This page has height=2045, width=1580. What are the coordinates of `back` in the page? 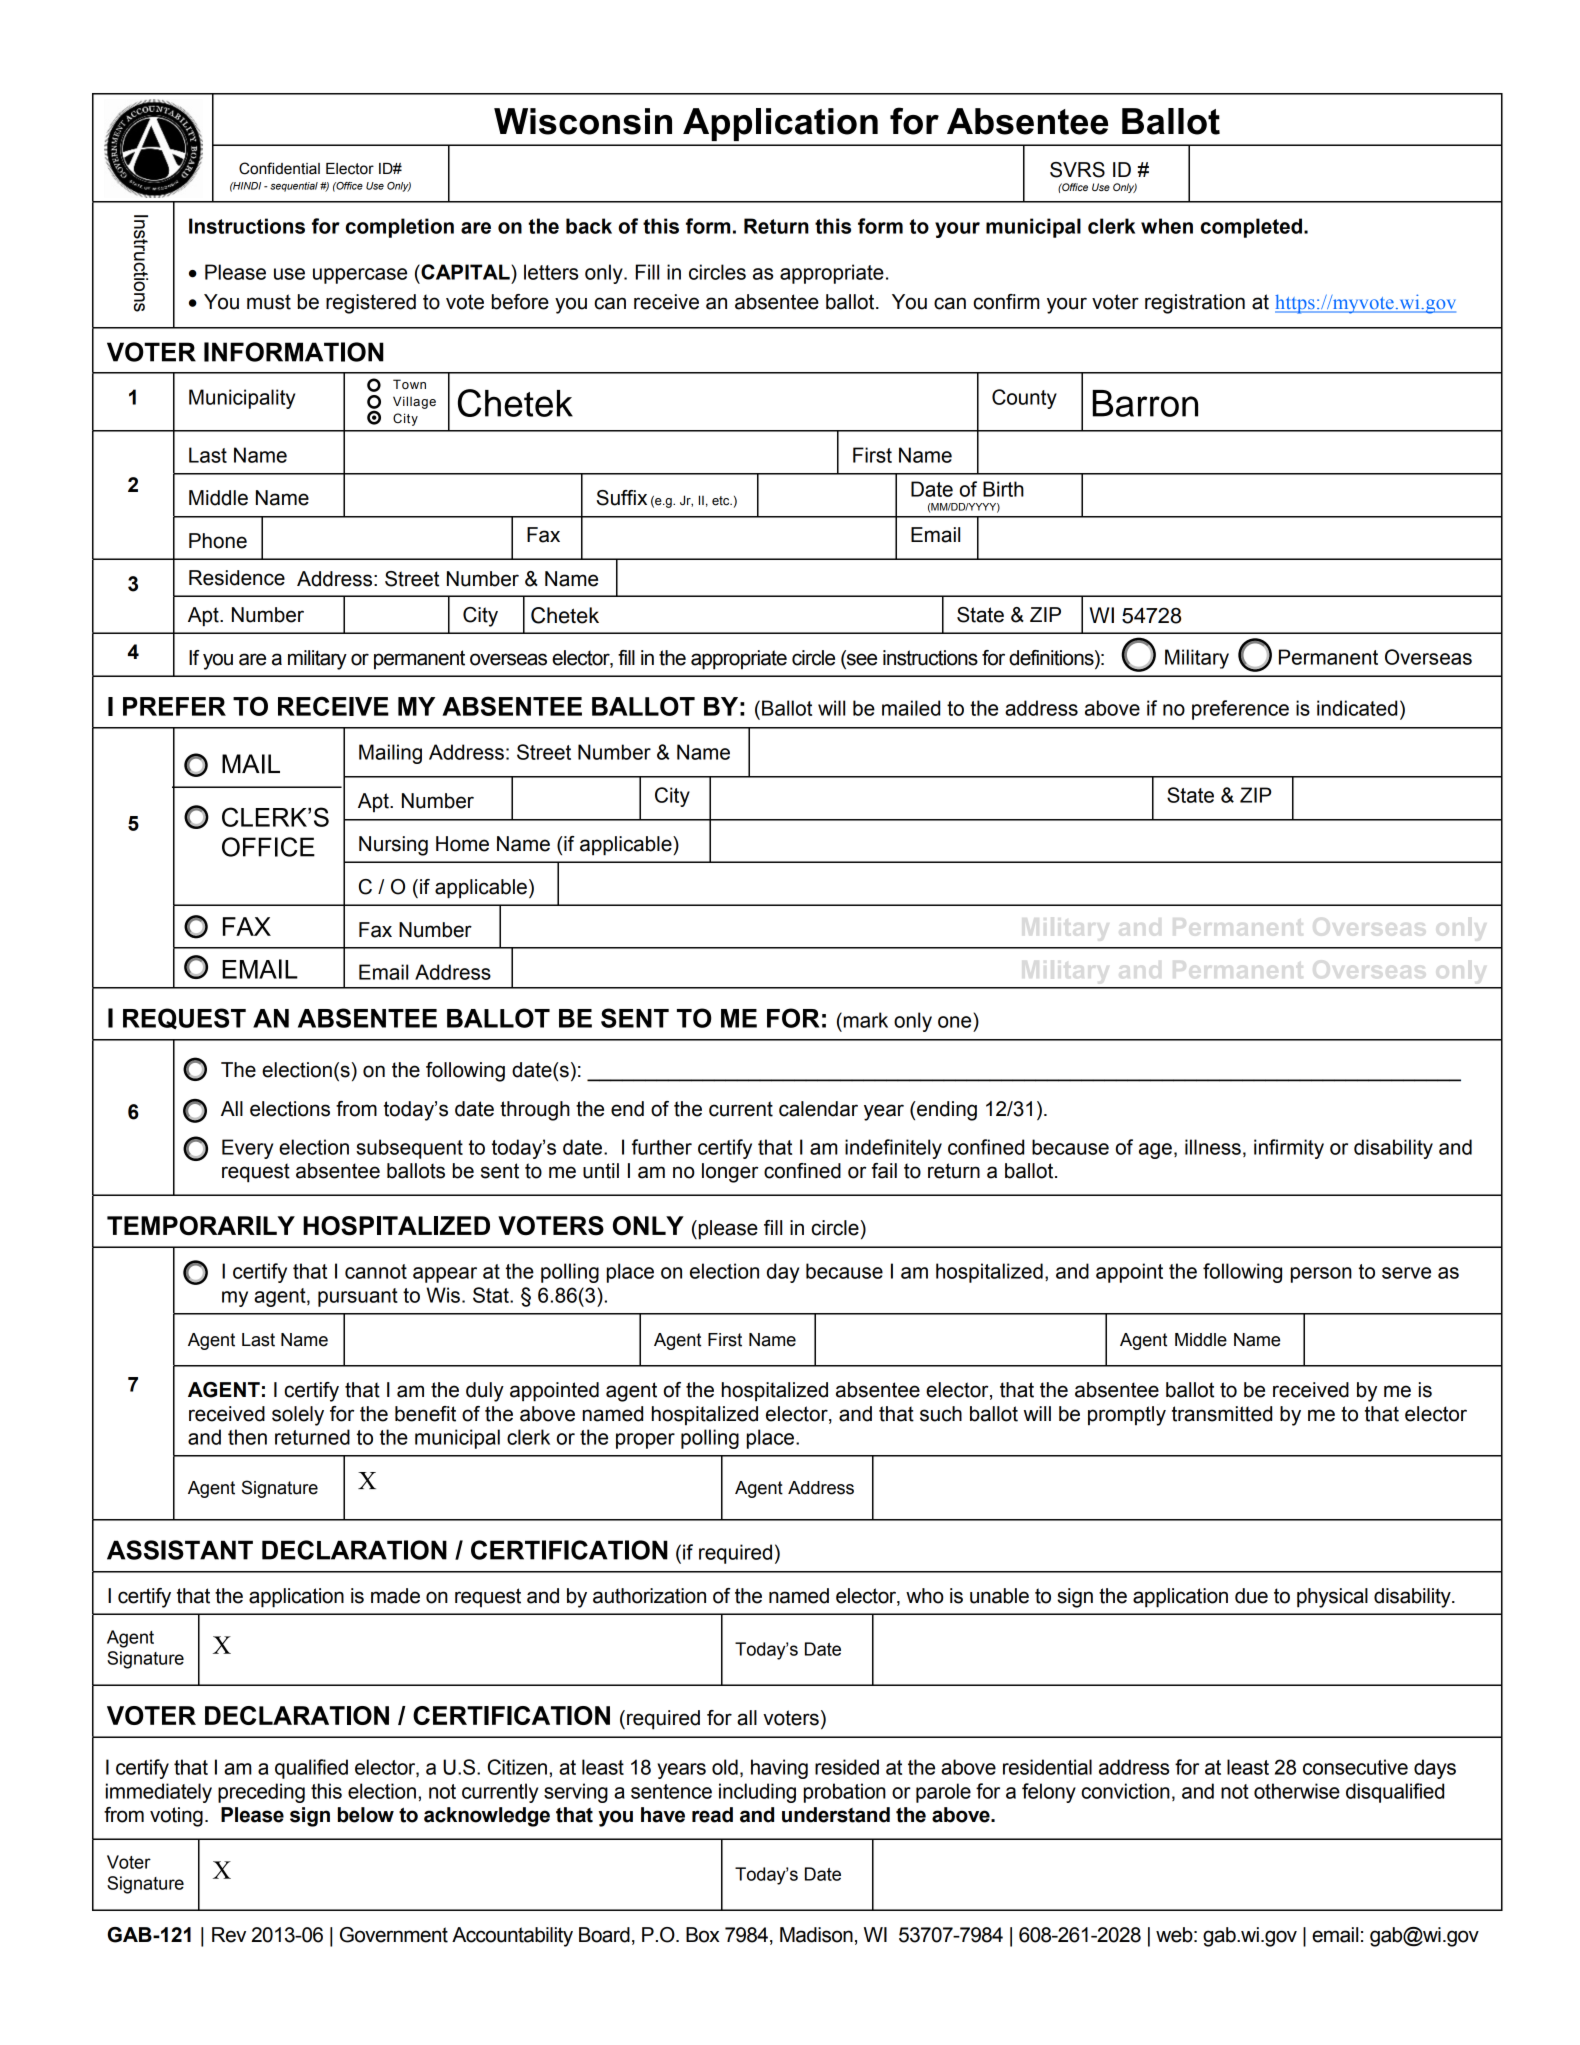 It's located at (589, 226).
